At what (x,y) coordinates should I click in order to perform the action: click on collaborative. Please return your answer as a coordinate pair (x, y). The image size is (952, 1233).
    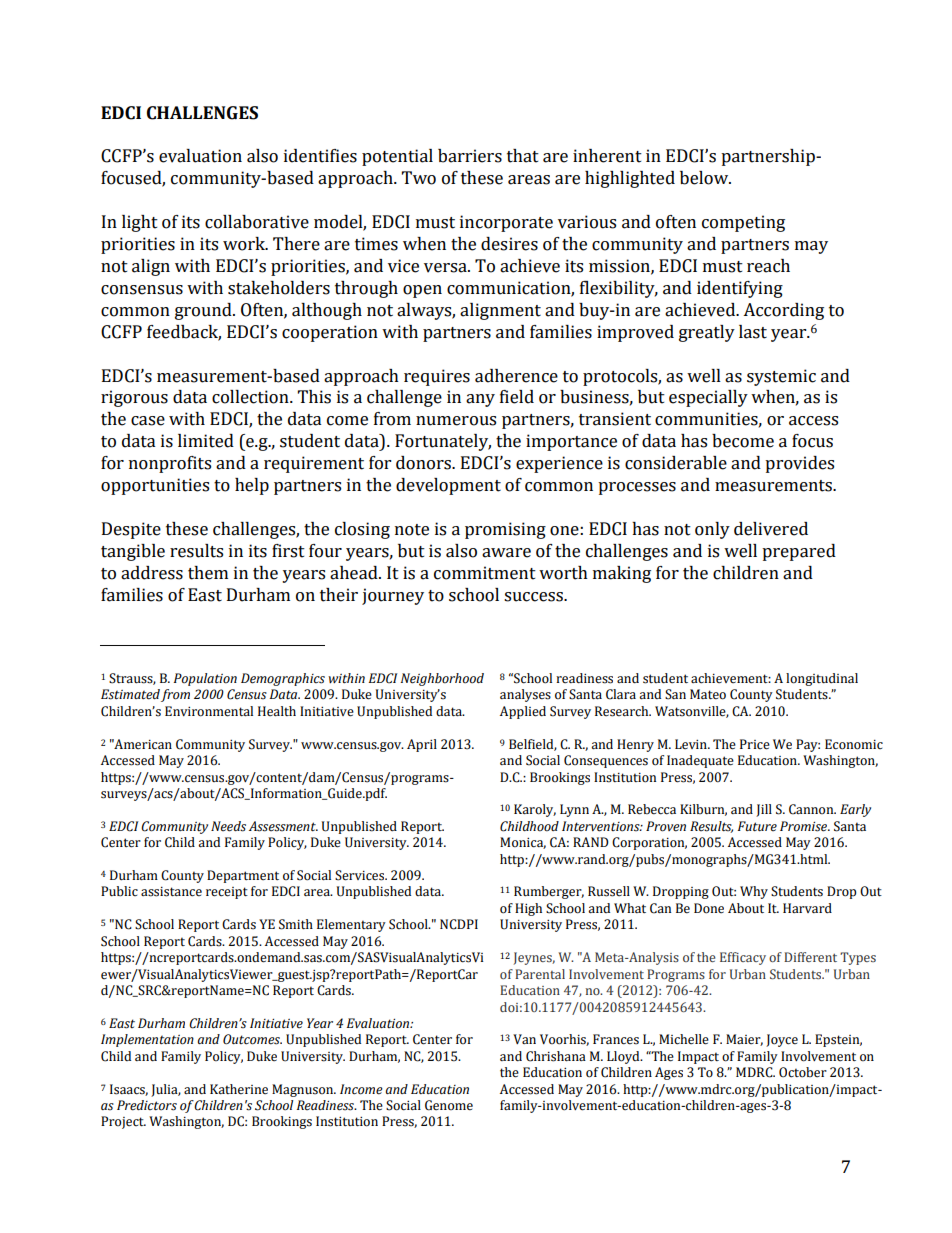
    Looking at the image, I should click on (257, 222).
